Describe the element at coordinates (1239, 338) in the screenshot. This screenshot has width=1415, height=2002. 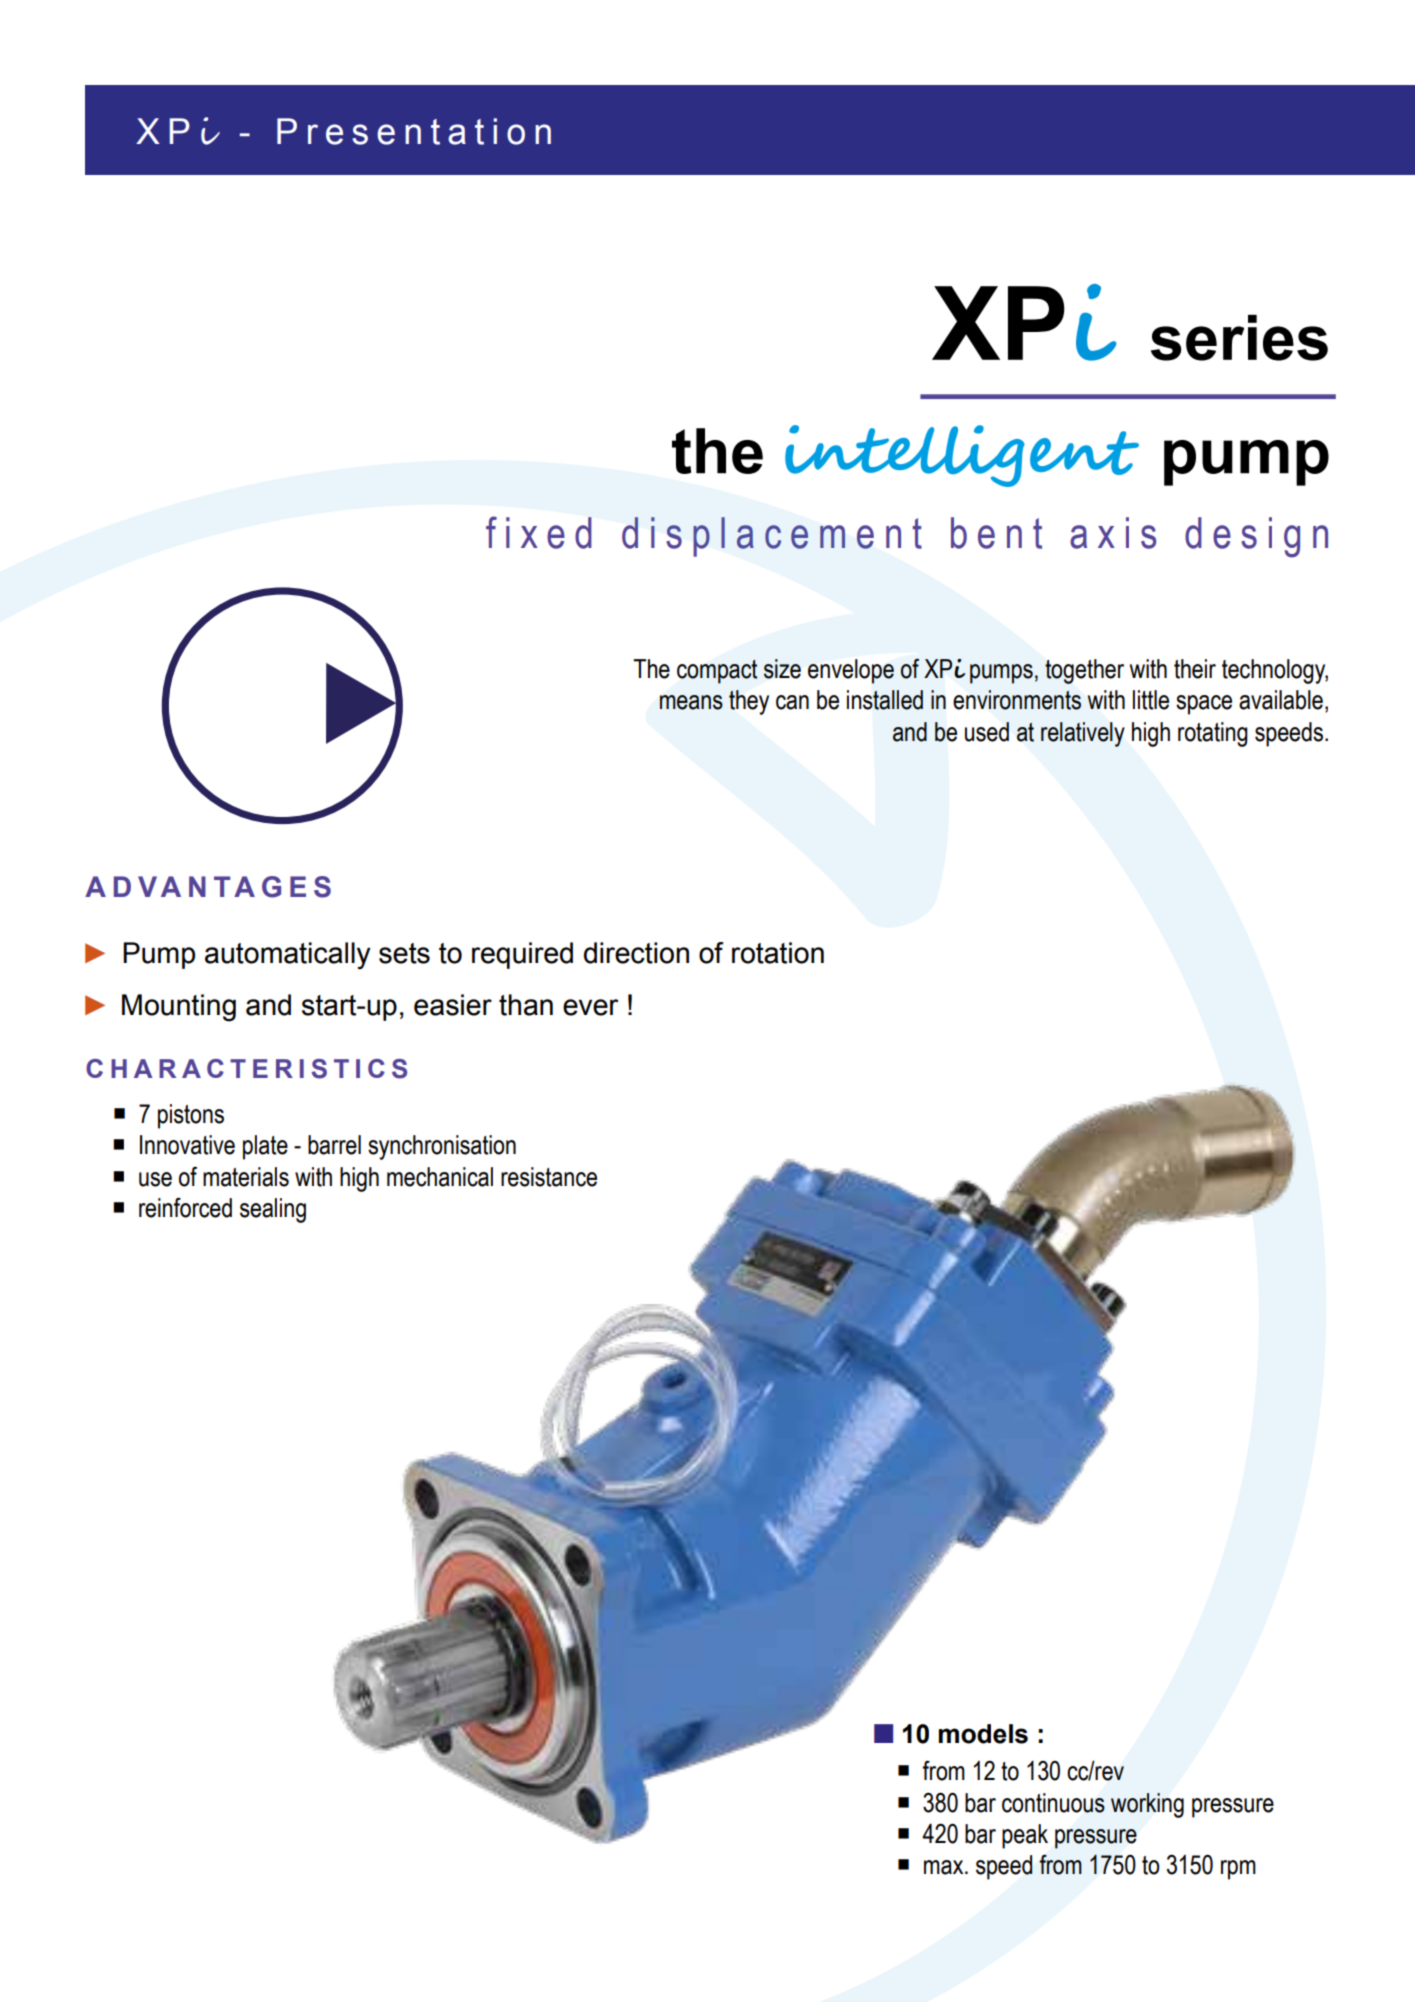
I see `series` at that location.
